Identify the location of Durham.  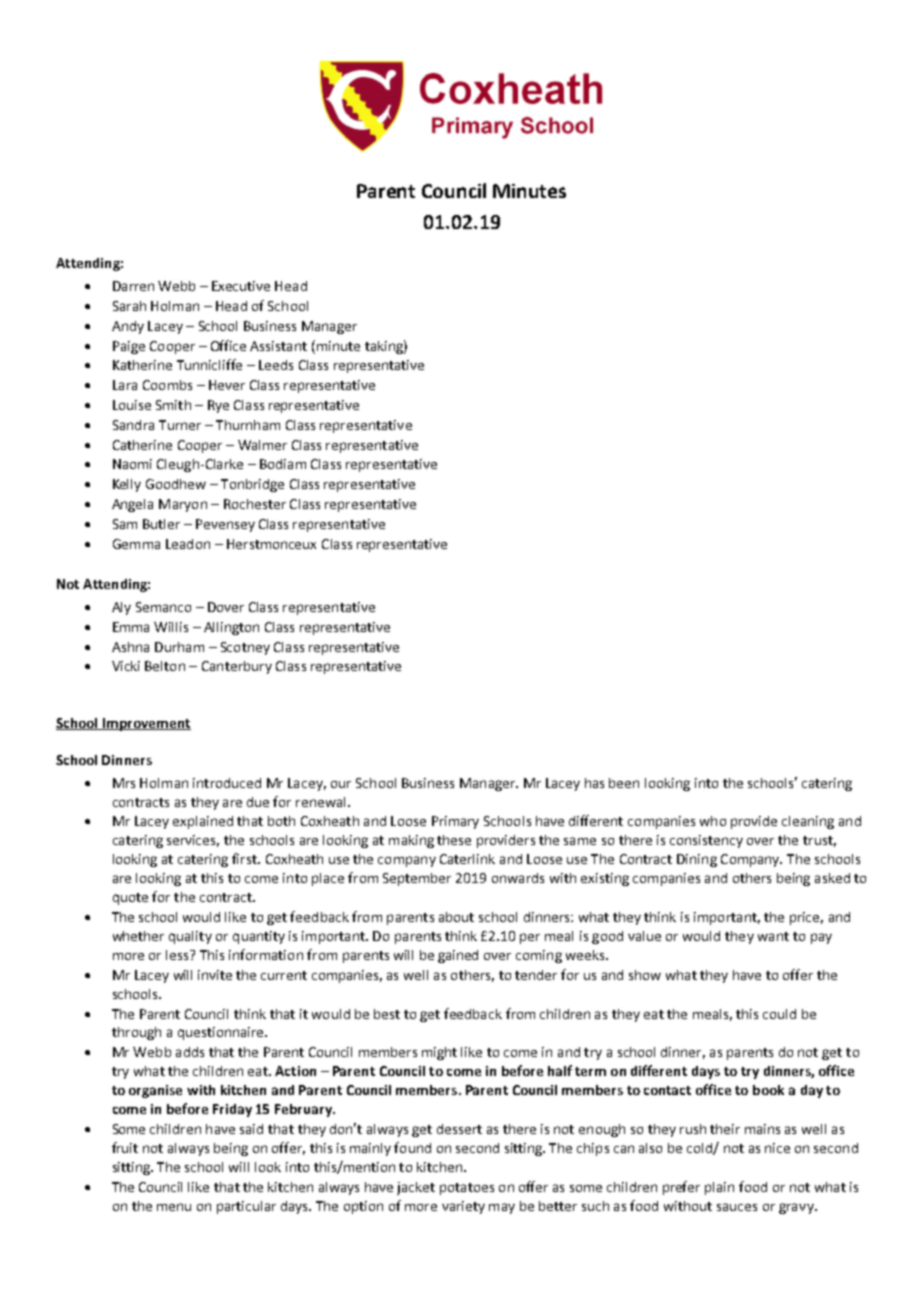
(179, 647).
